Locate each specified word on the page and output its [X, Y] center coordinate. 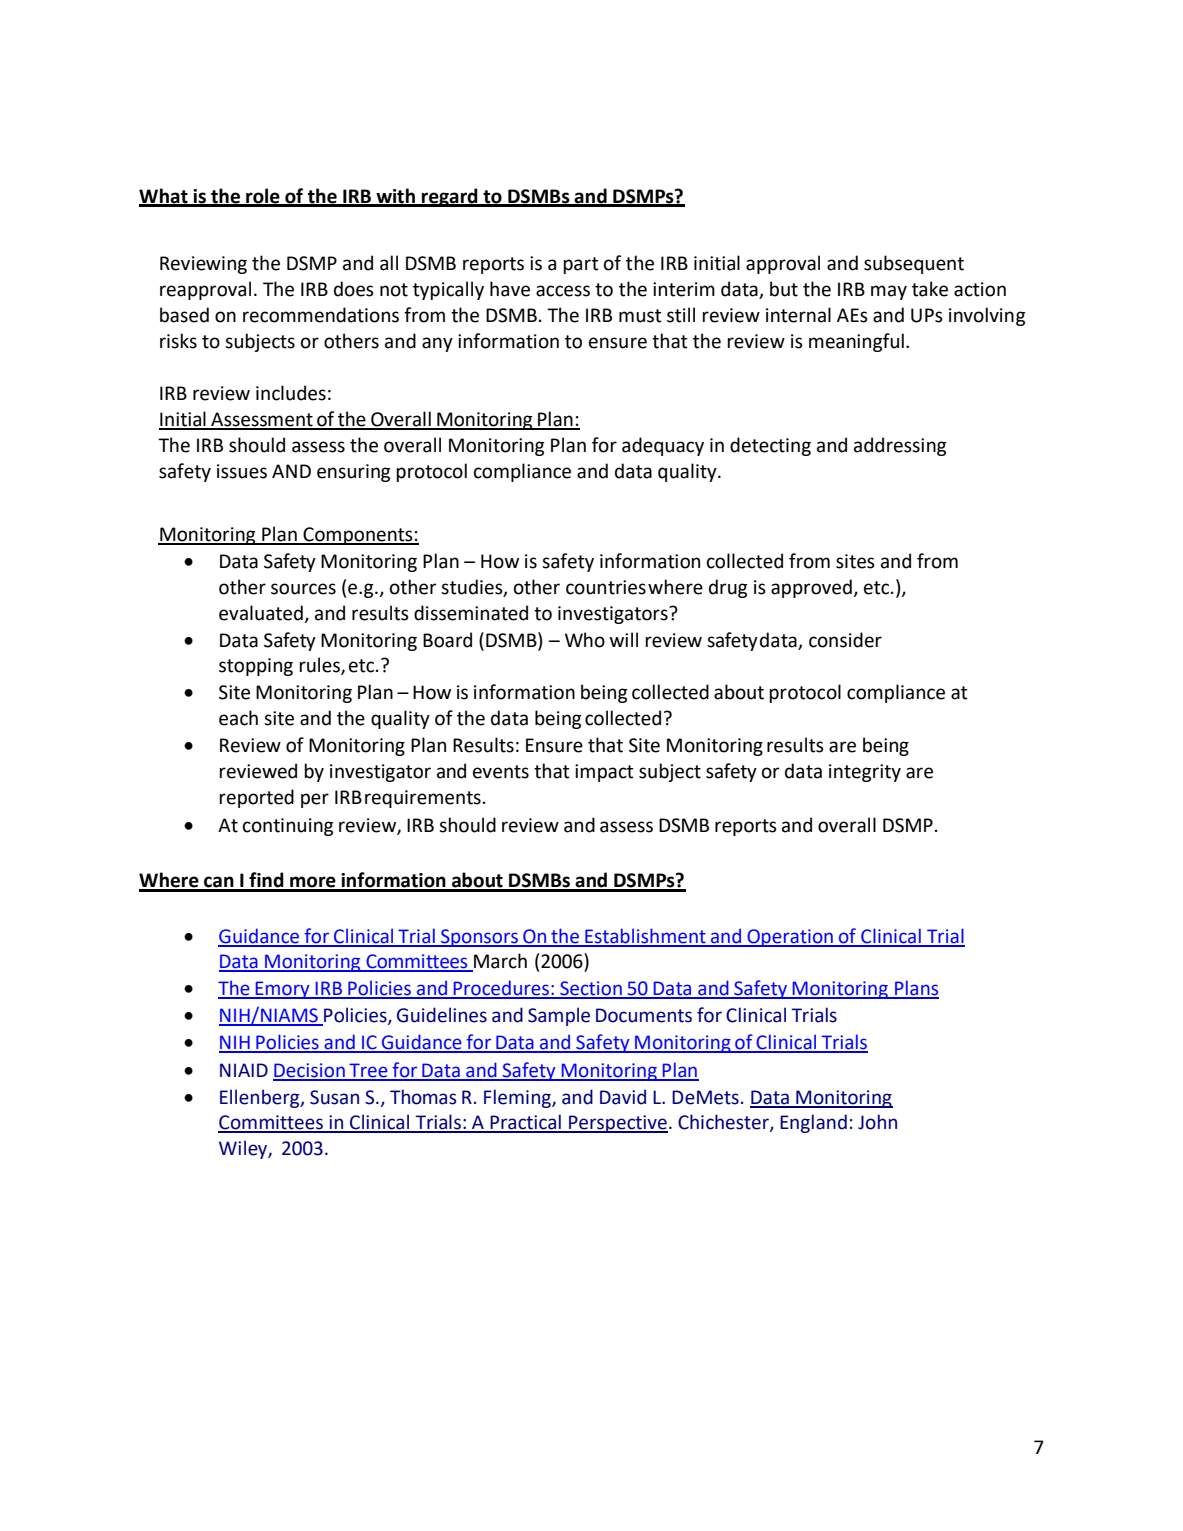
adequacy [663, 446]
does [354, 289]
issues [242, 471]
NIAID [244, 1070]
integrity [865, 773]
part [581, 265]
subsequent [914, 264]
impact [604, 773]
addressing [900, 446]
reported [256, 798]
